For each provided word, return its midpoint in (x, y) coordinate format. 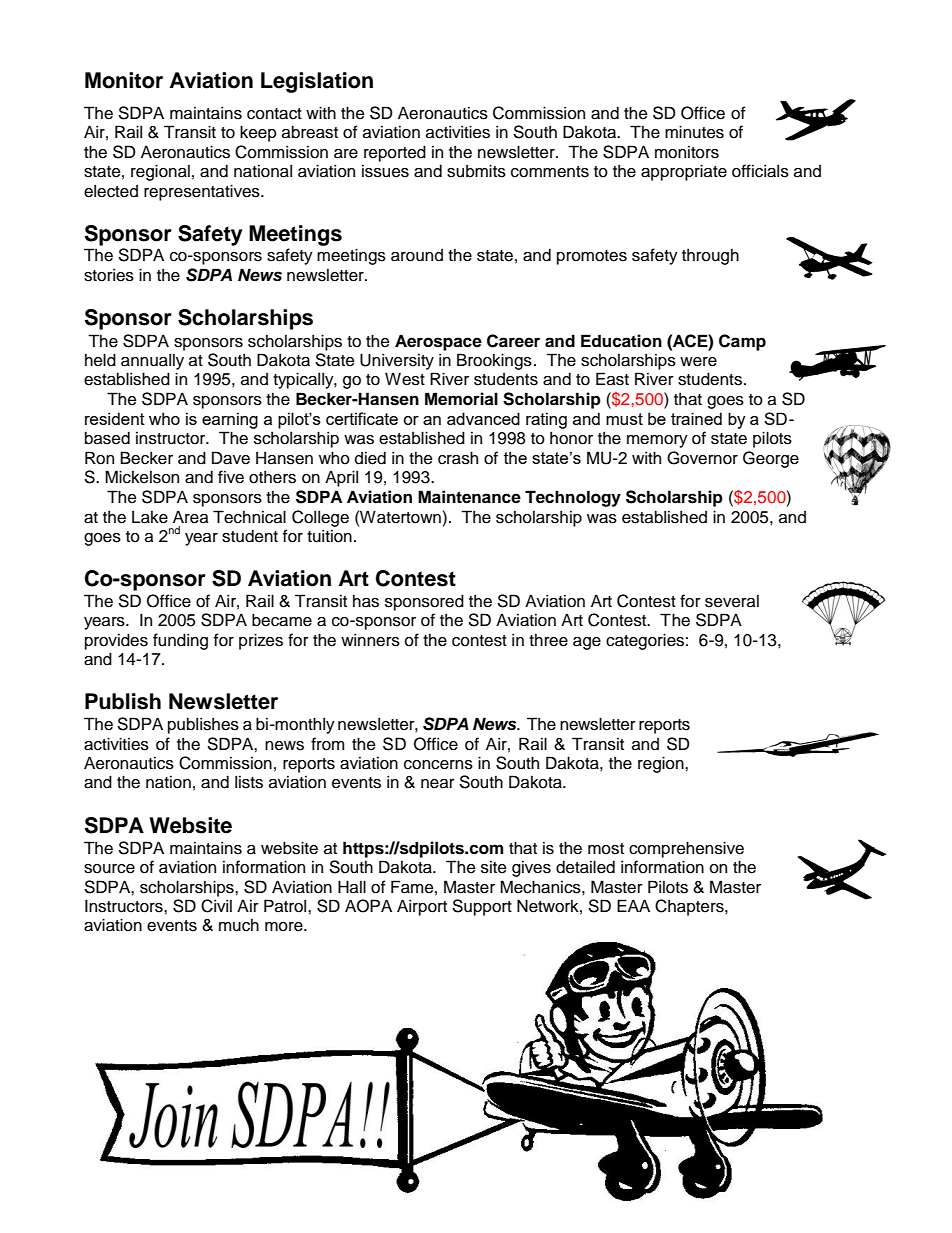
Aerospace (438, 342)
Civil (216, 906)
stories (109, 275)
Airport (422, 907)
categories (645, 641)
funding (180, 641)
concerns (438, 765)
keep (258, 133)
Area (191, 517)
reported (395, 153)
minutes (694, 132)
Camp (742, 342)
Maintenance (469, 497)
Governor (702, 458)
